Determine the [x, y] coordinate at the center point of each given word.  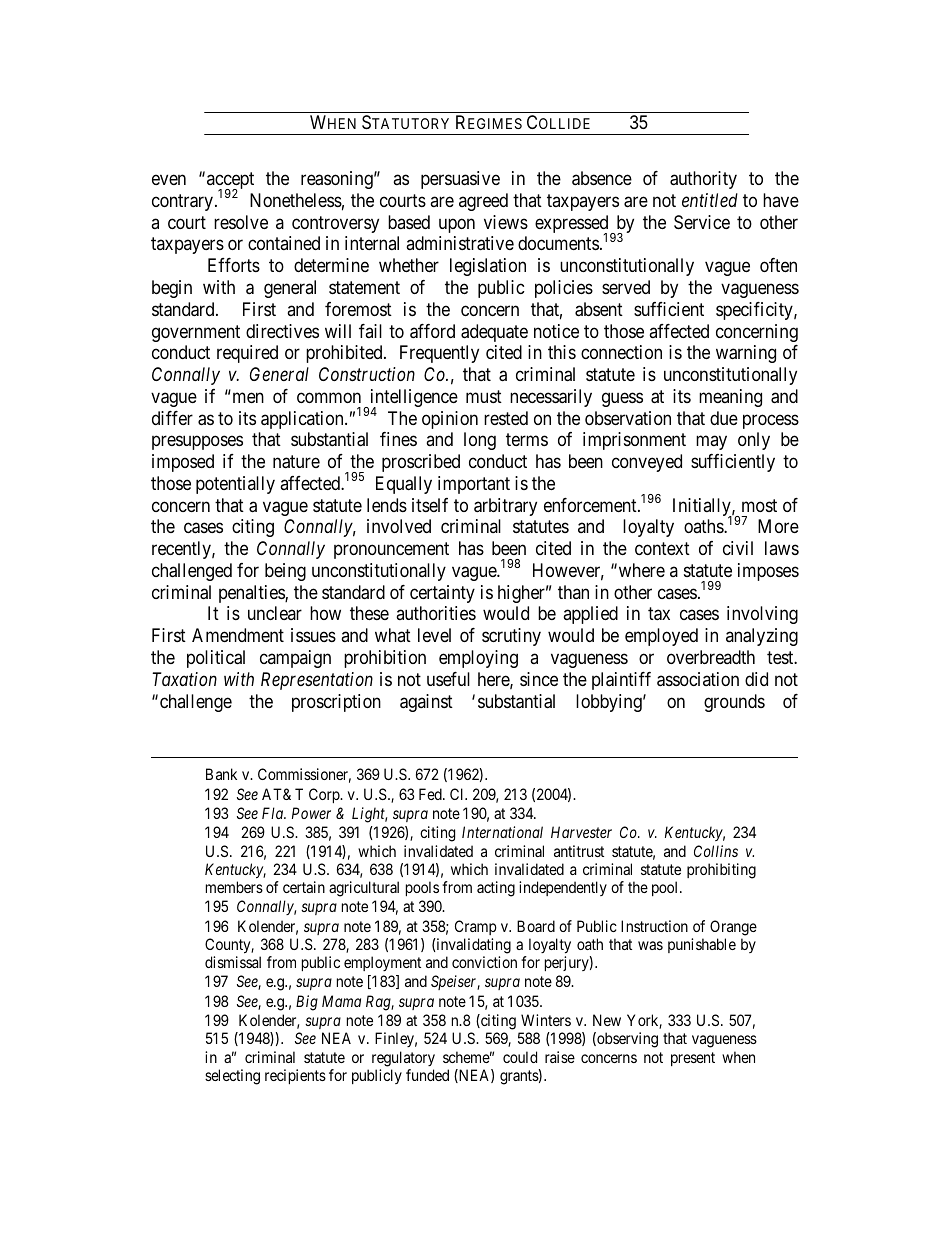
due [724, 418]
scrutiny [511, 637]
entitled [710, 200]
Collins [716, 851]
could [520, 1057]
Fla [274, 813]
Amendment [238, 635]
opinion [450, 420]
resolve [241, 222]
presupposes [197, 443]
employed [661, 637]
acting [496, 889]
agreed [483, 202]
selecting [232, 1077]
